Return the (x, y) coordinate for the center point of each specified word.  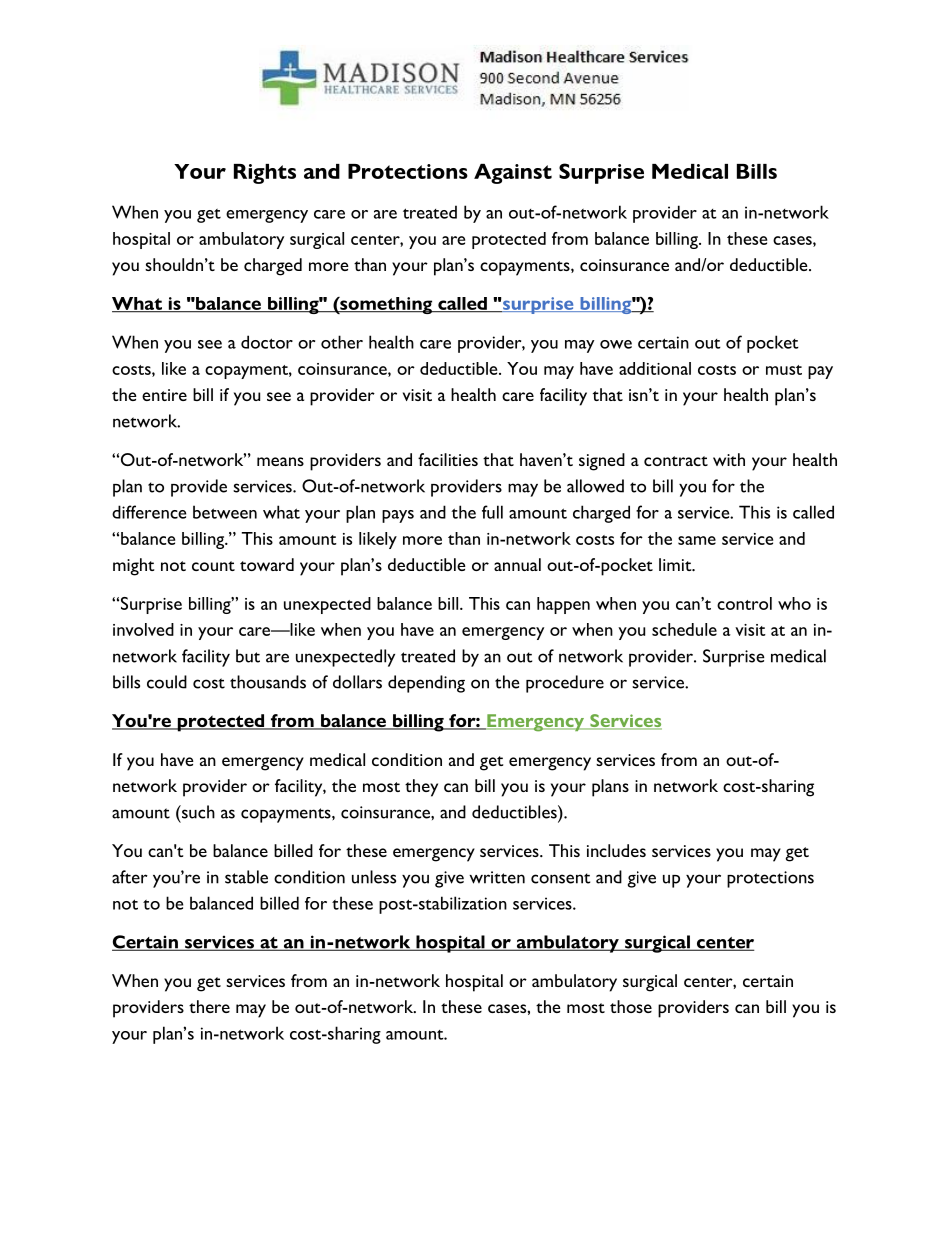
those (631, 1006)
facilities (448, 459)
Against (513, 174)
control (744, 603)
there (209, 1006)
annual (517, 564)
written (497, 877)
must (784, 370)
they (421, 788)
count (213, 566)
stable (246, 877)
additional (655, 368)
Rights (265, 174)
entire (164, 395)
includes (616, 850)
